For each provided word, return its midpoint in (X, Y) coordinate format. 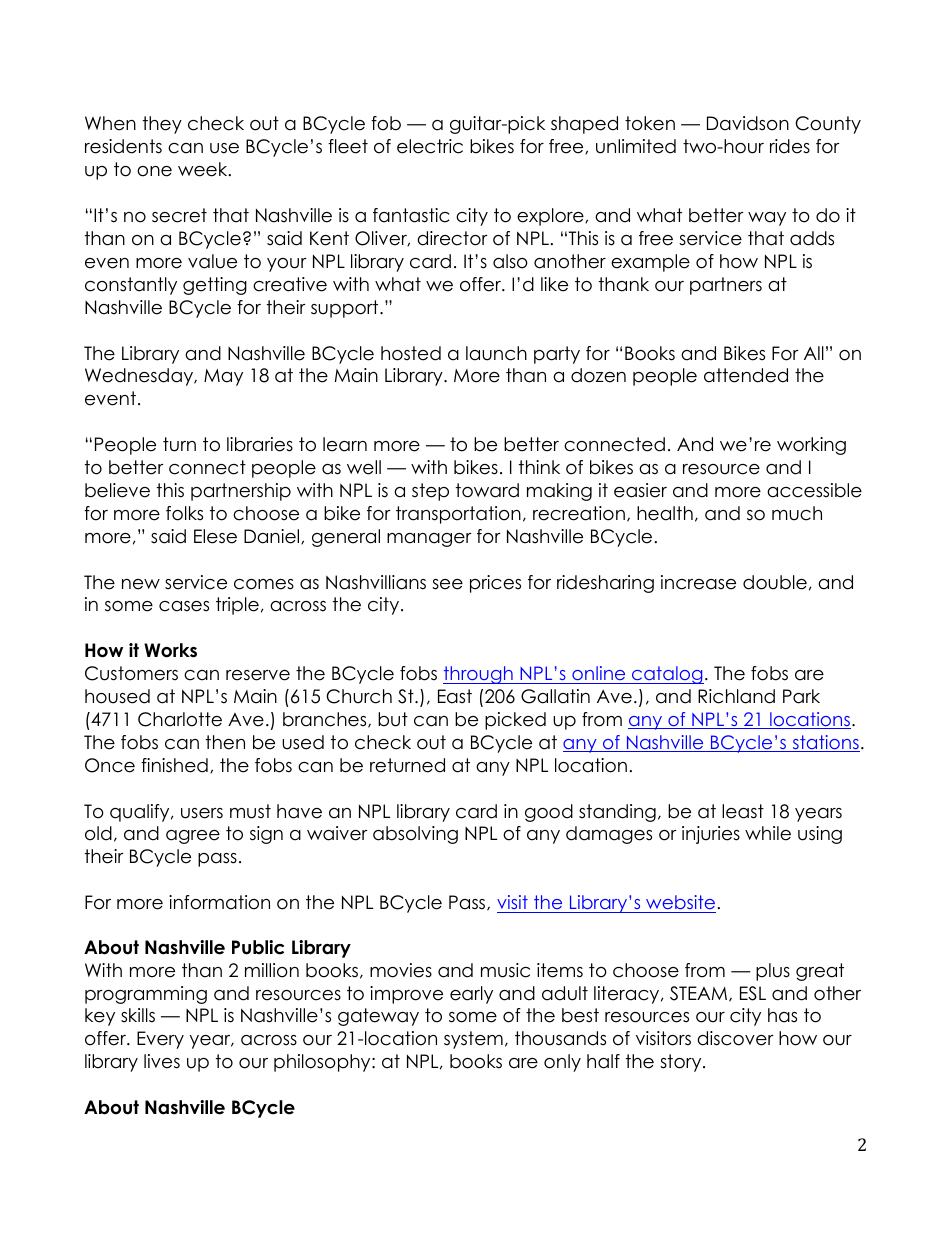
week (204, 169)
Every (160, 1040)
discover (735, 1038)
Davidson (748, 123)
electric (430, 146)
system (473, 1040)
